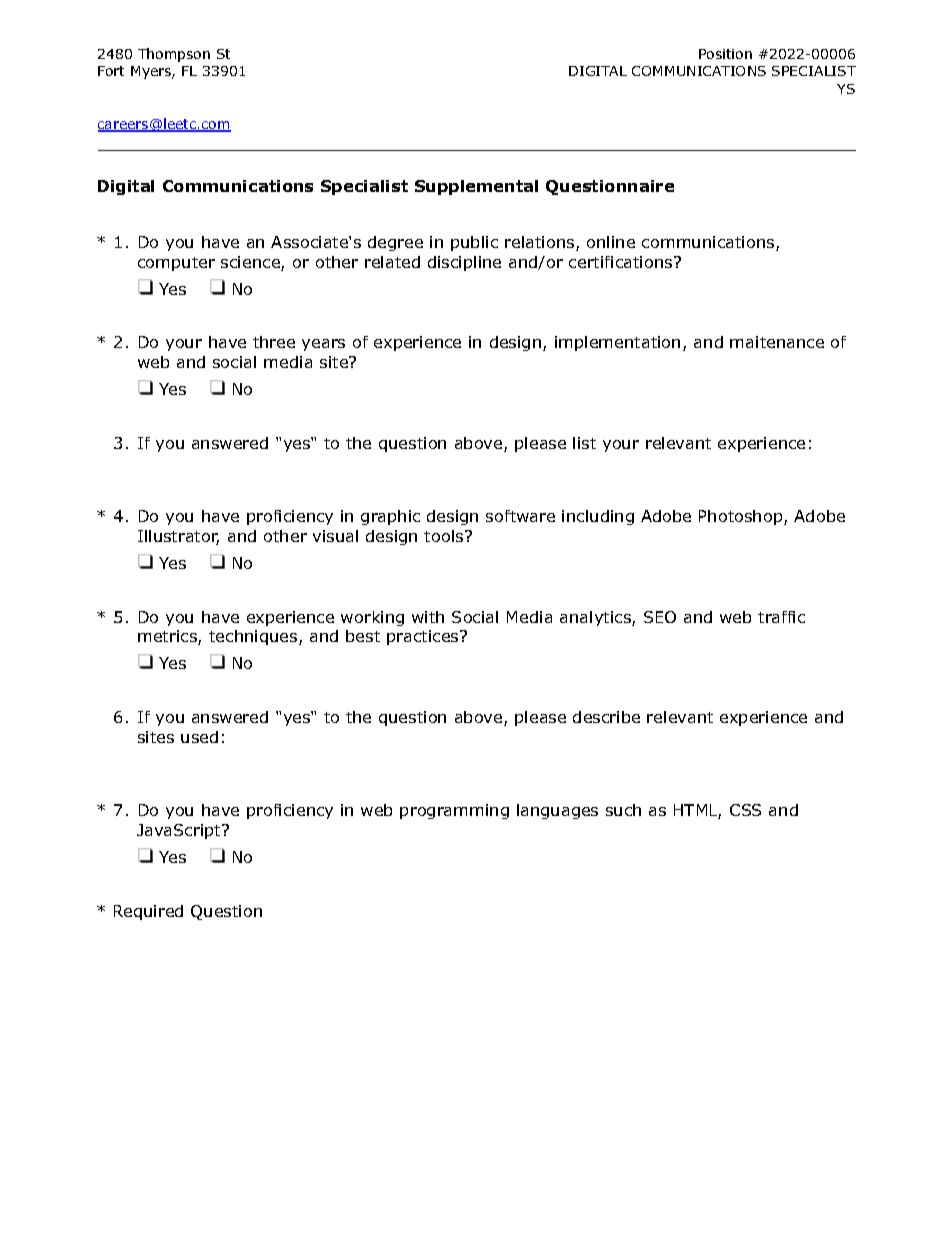 The width and height of the screenshot is (952, 1233). What do you see at coordinates (606, 717) in the screenshot?
I see `describe` at bounding box center [606, 717].
